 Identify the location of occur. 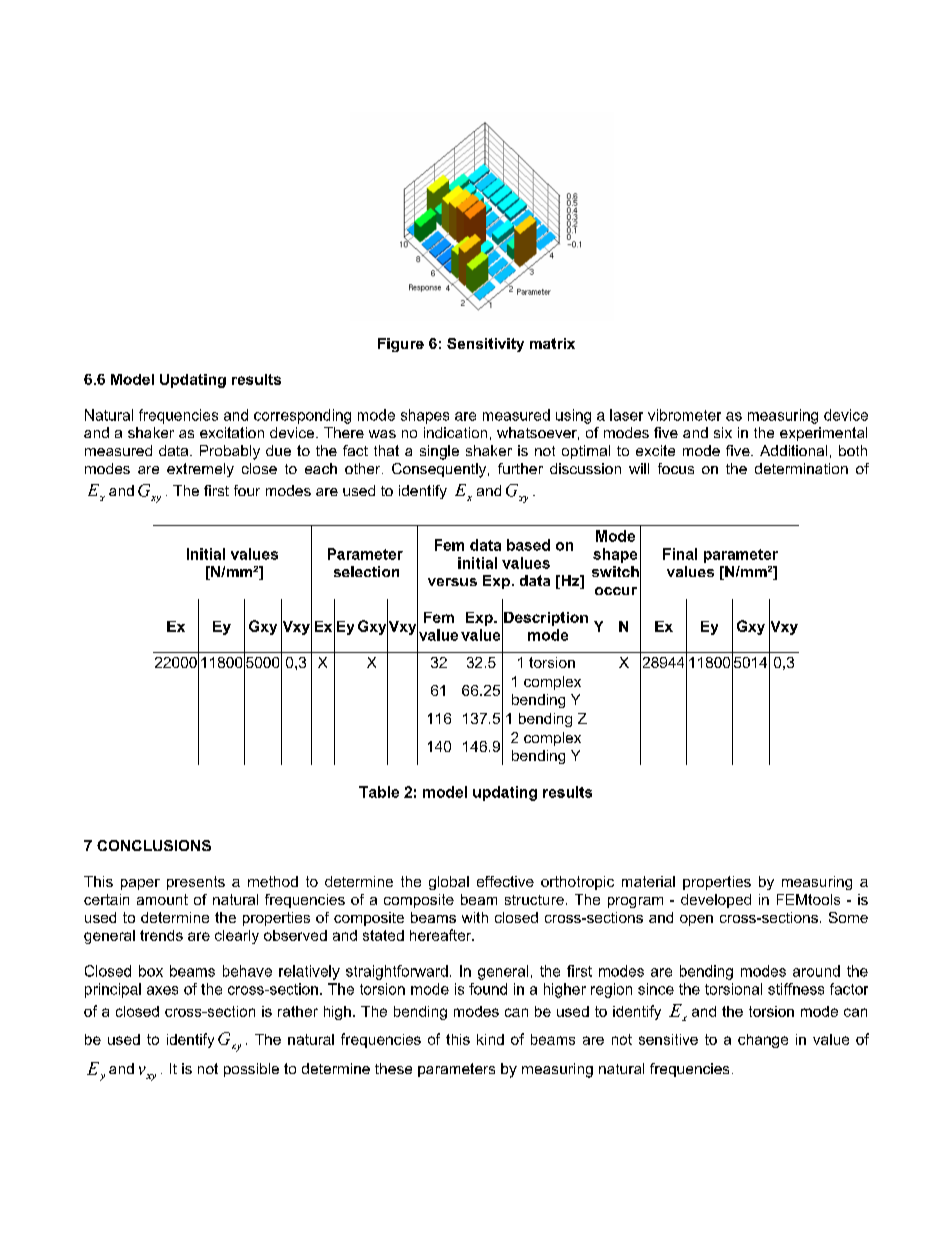
(616, 591).
